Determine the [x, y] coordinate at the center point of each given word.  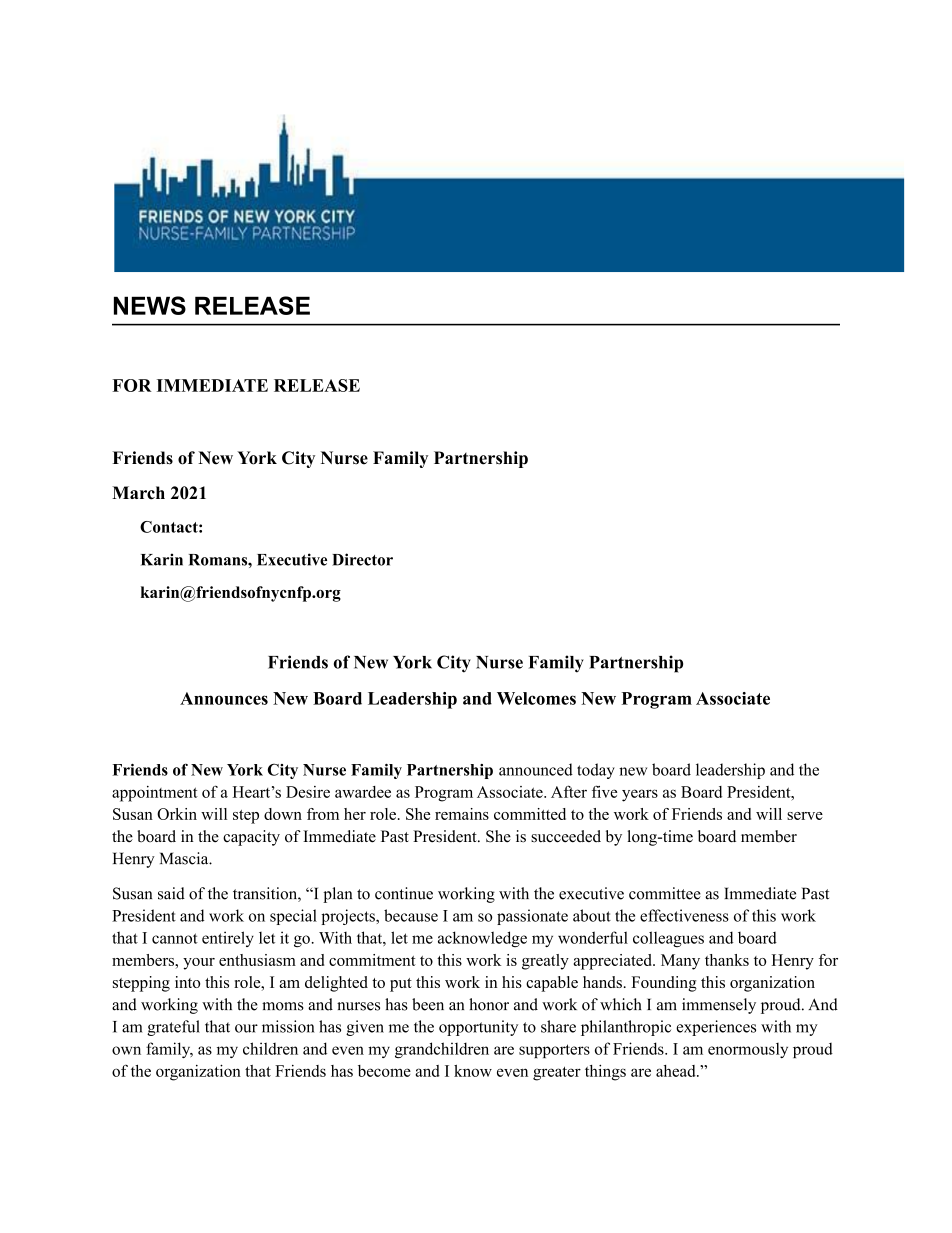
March [138, 493]
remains [462, 814]
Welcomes [536, 698]
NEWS [150, 305]
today [596, 771]
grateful [173, 1028]
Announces [224, 698]
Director [362, 559]
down [283, 814]
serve [805, 816]
